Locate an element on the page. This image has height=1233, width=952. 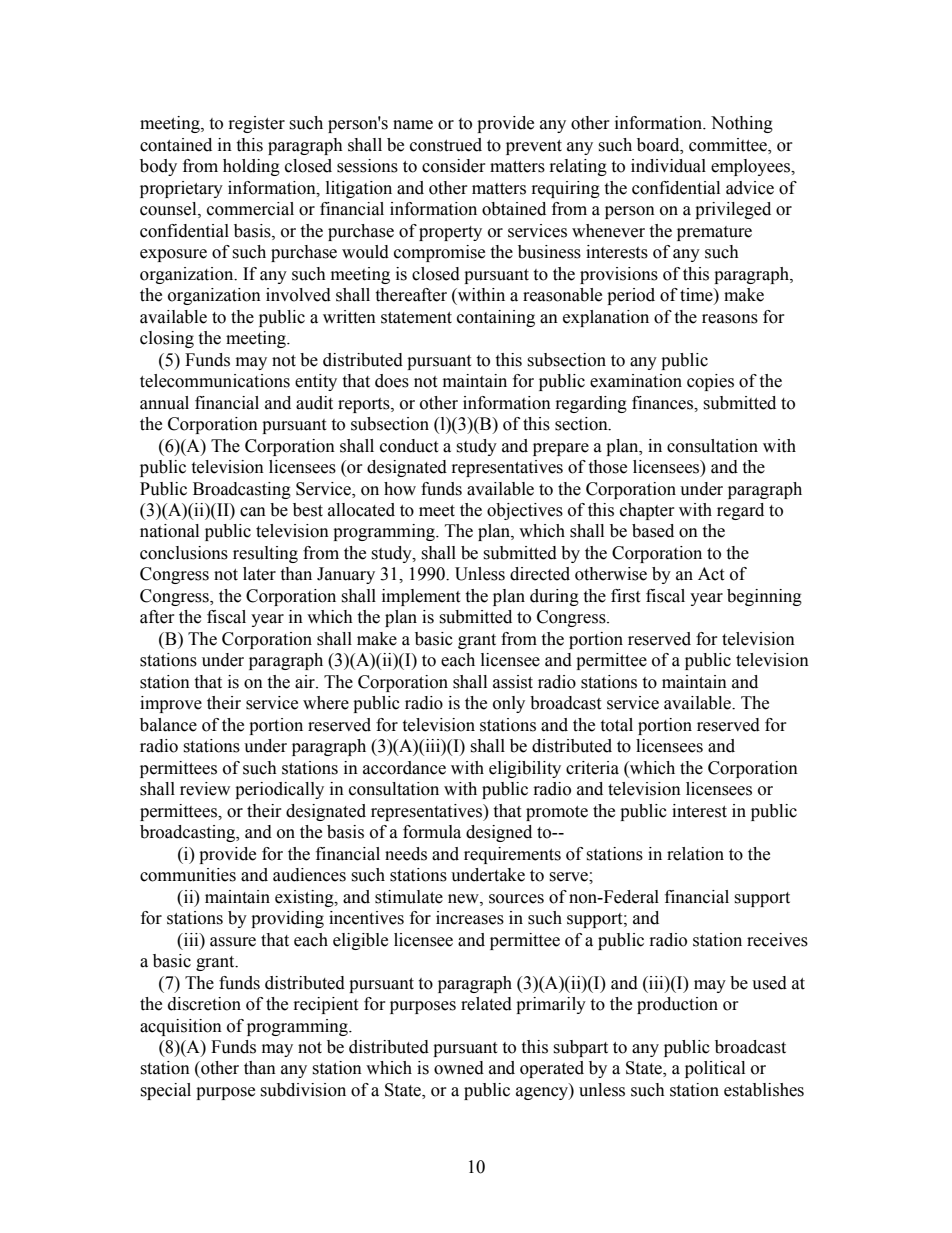
later is located at coordinates (259, 574).
